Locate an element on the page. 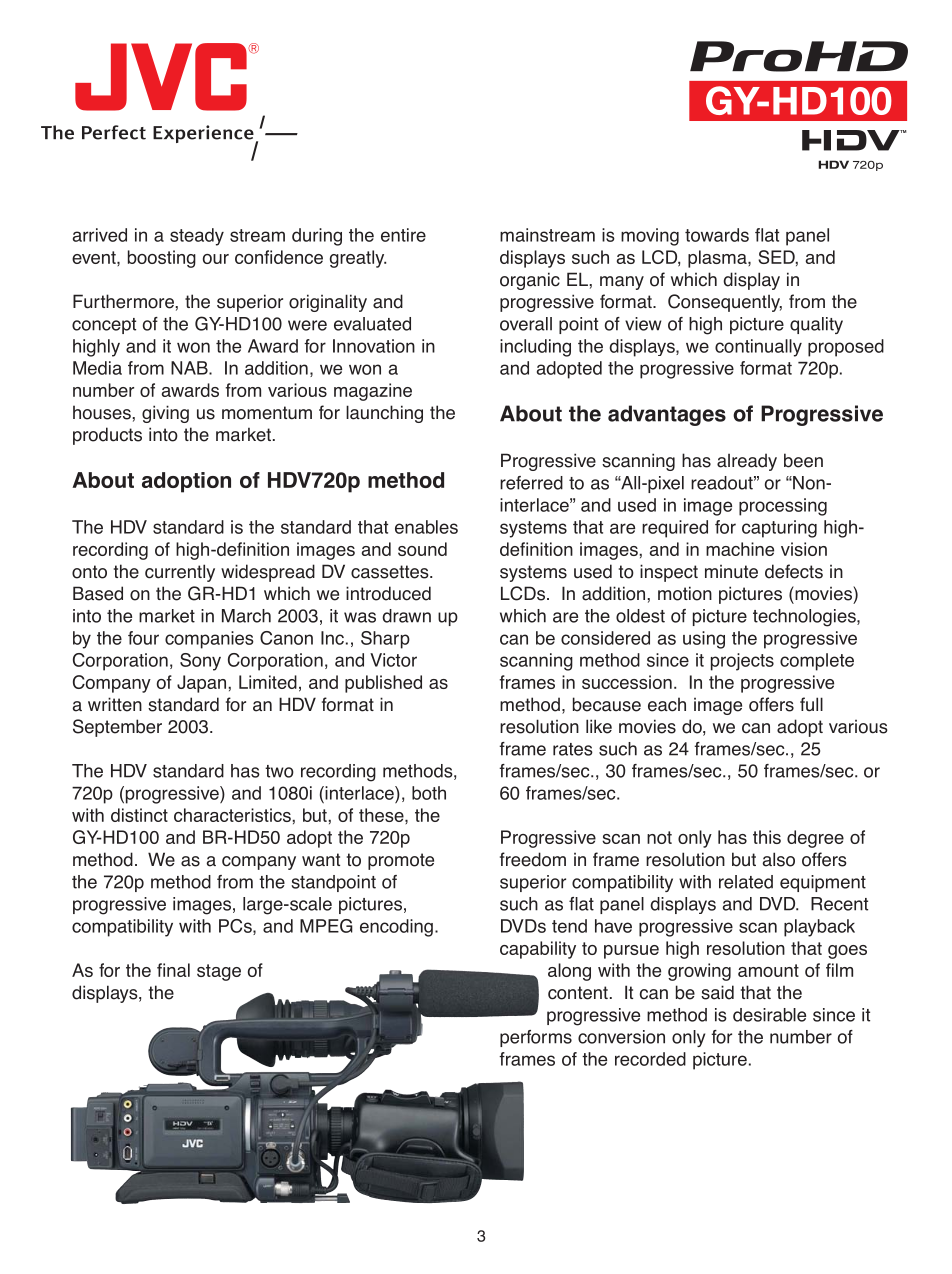 This image has width=952, height=1274. performs is located at coordinates (536, 1038).
